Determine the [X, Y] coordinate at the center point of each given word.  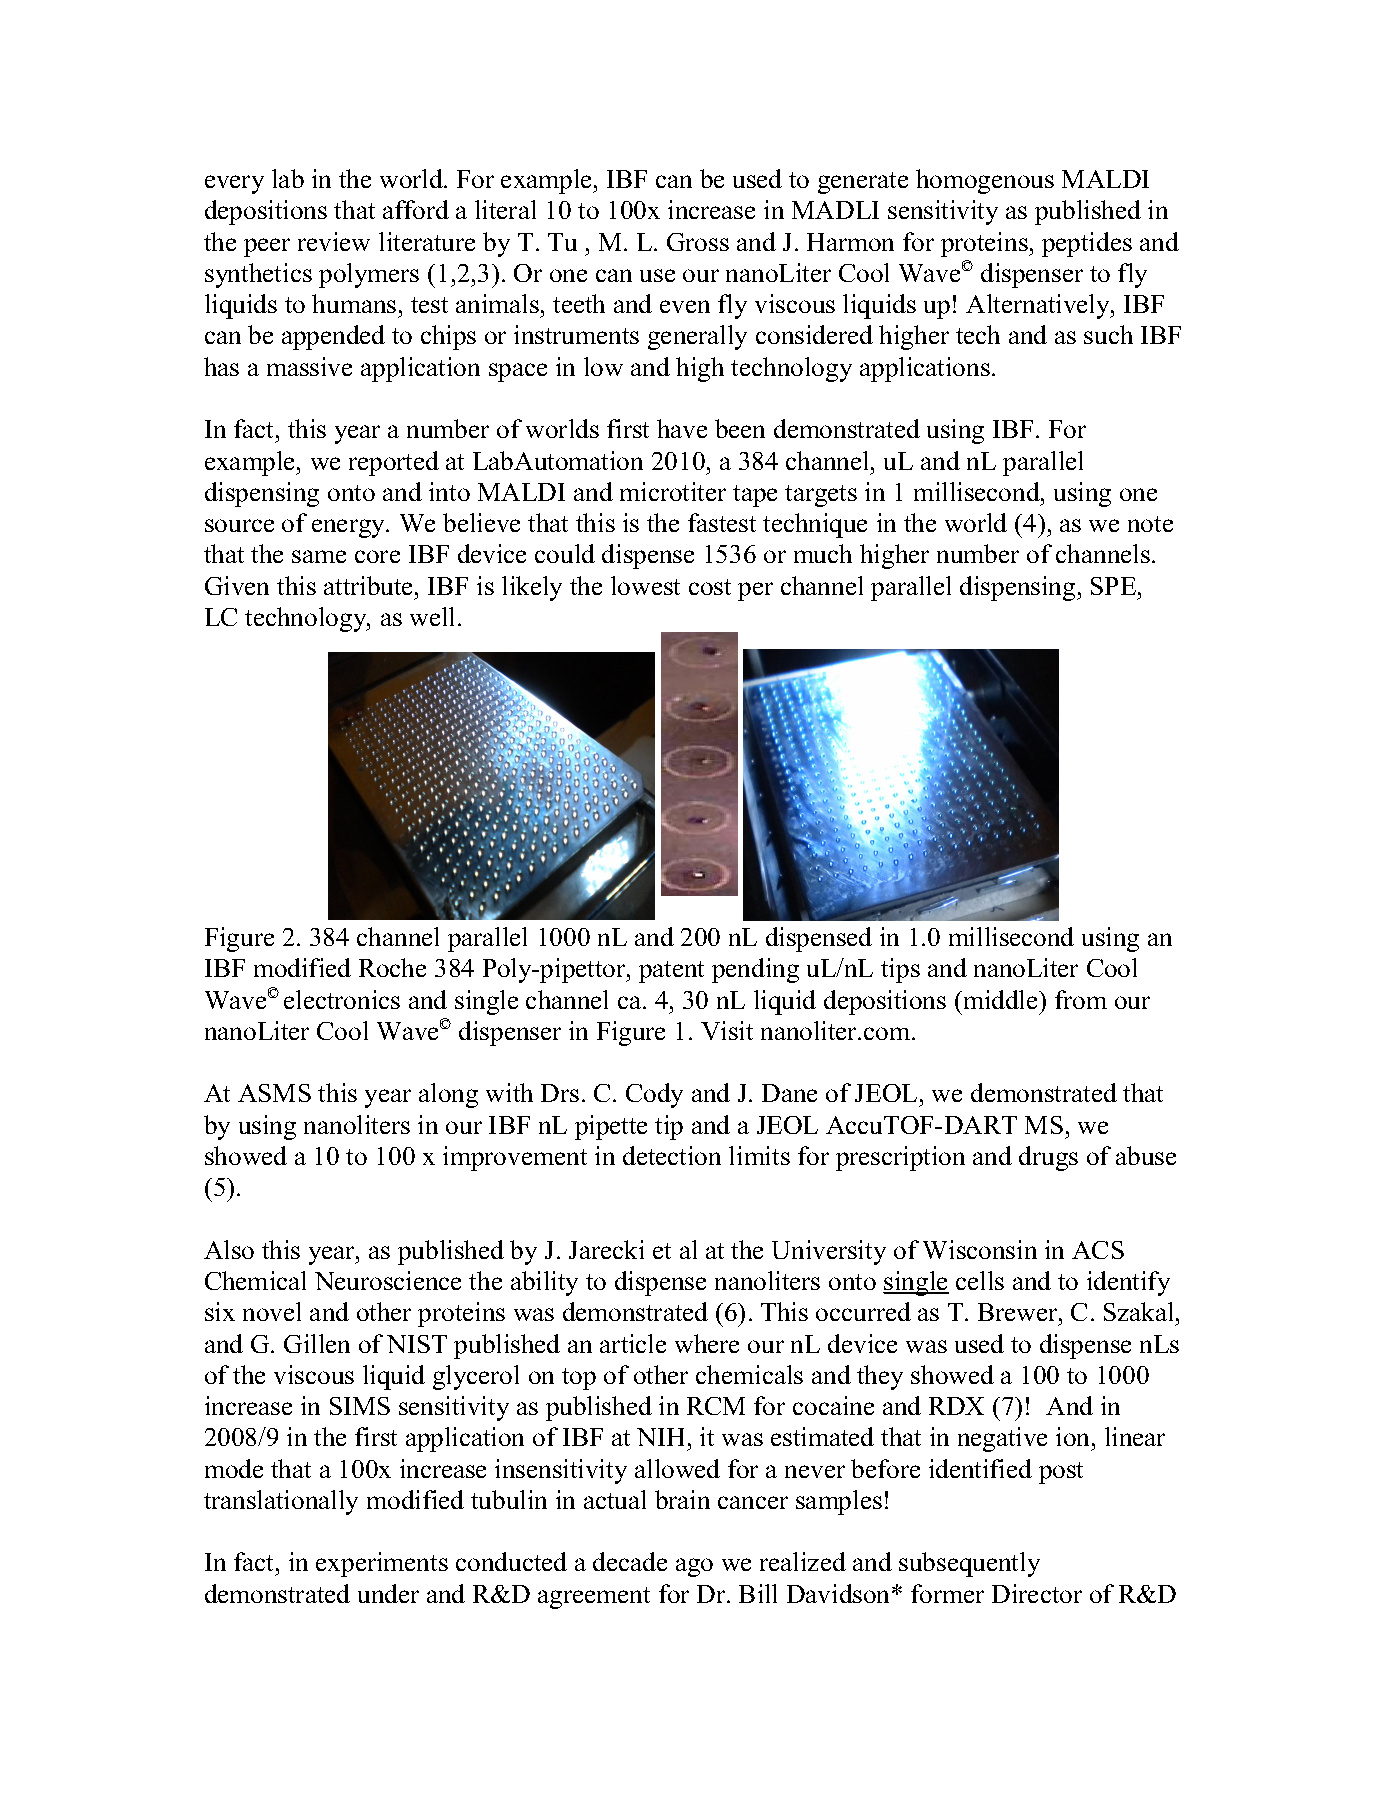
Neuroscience [388, 1280]
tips [900, 970]
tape [755, 496]
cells [980, 1280]
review [334, 241]
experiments [382, 1564]
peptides [1087, 244]
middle [1000, 999]
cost [710, 587]
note [1150, 524]
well [432, 616]
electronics [342, 999]
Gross [698, 242]
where [707, 1343]
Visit [727, 1030]
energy [350, 528]
